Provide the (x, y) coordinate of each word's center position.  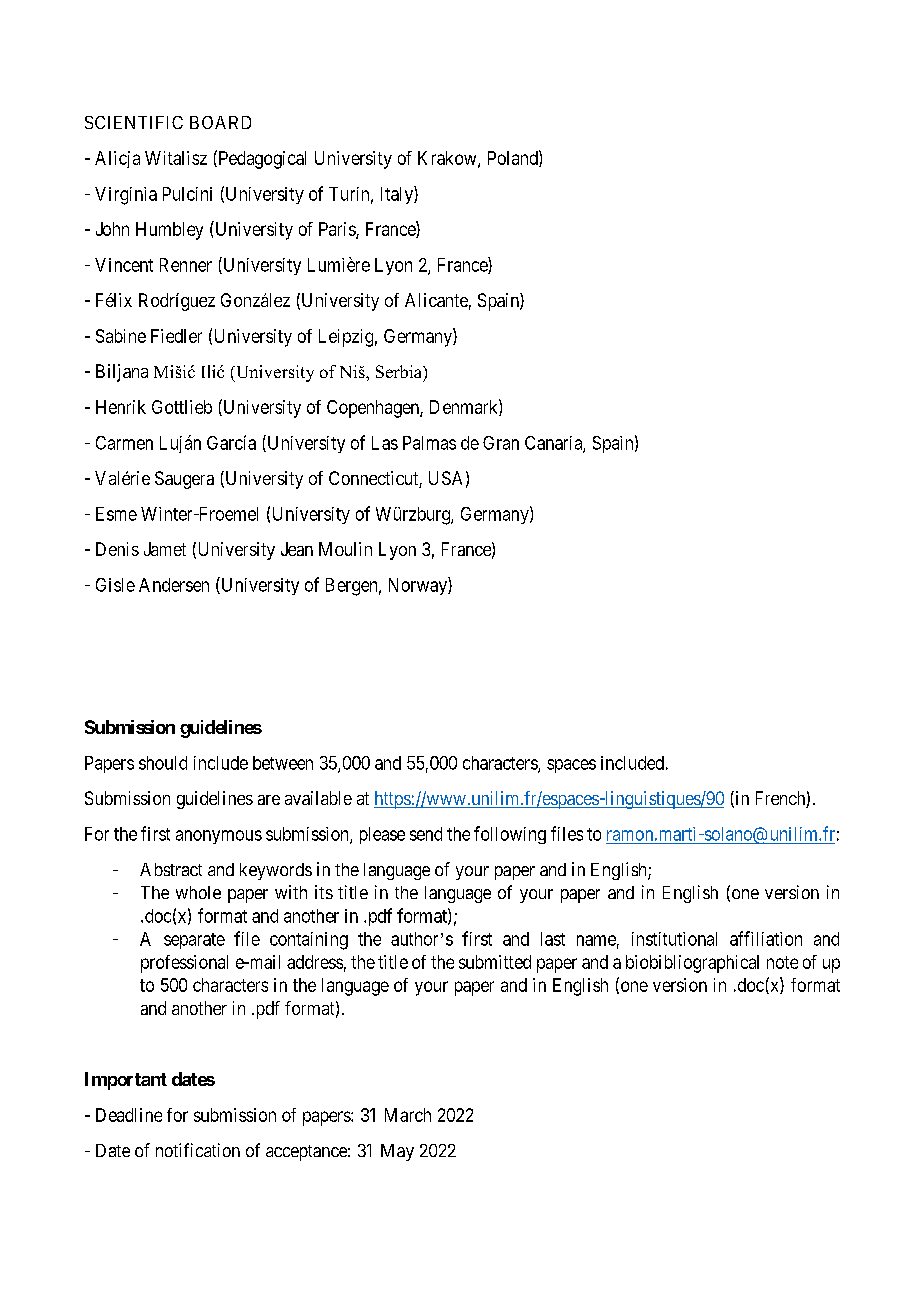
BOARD (220, 122)
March (408, 1115)
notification (198, 1150)
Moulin (345, 549)
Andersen (174, 585)
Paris (338, 230)
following (510, 835)
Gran (501, 443)
